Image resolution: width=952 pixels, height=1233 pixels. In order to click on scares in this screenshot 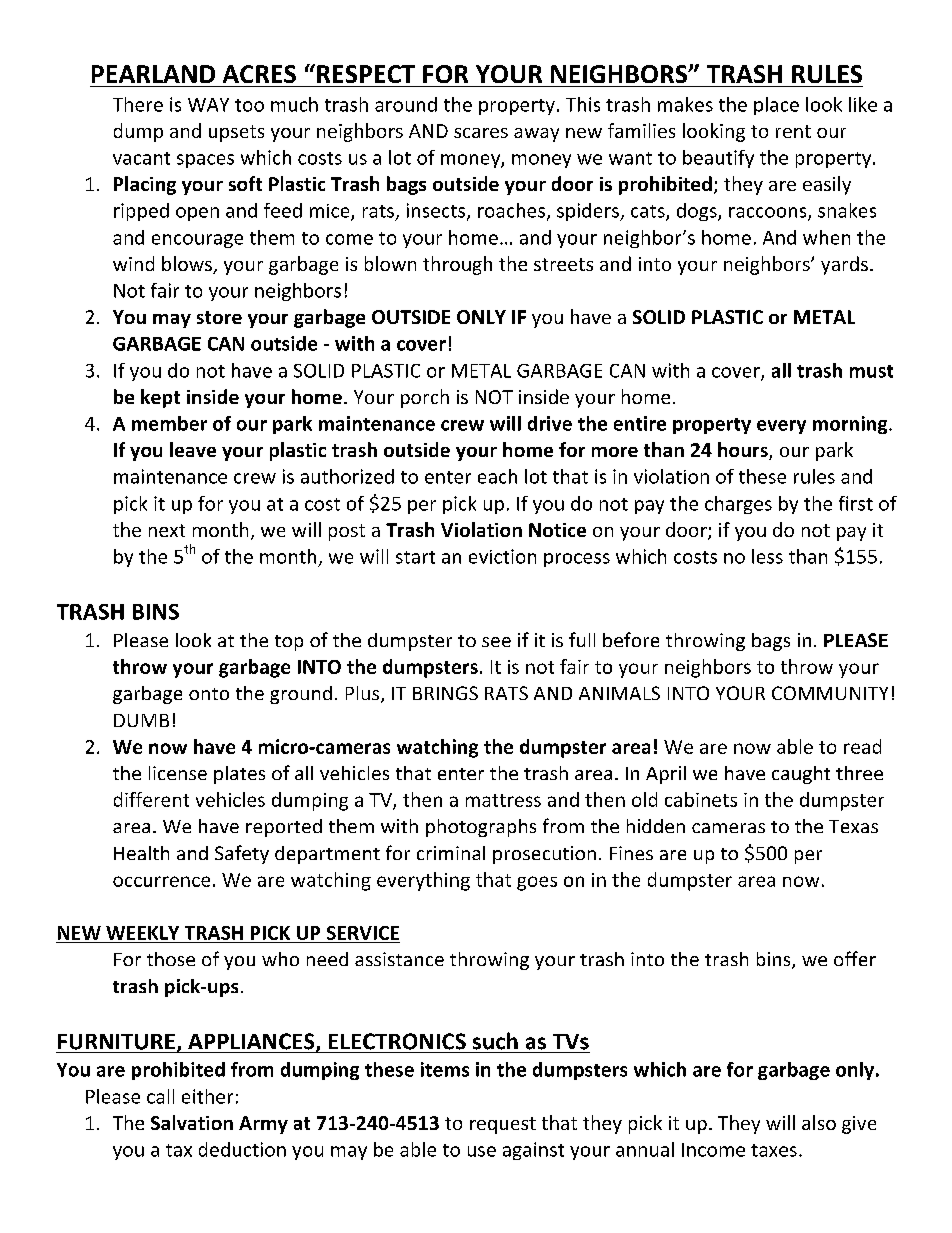, I will do `click(481, 133)`.
